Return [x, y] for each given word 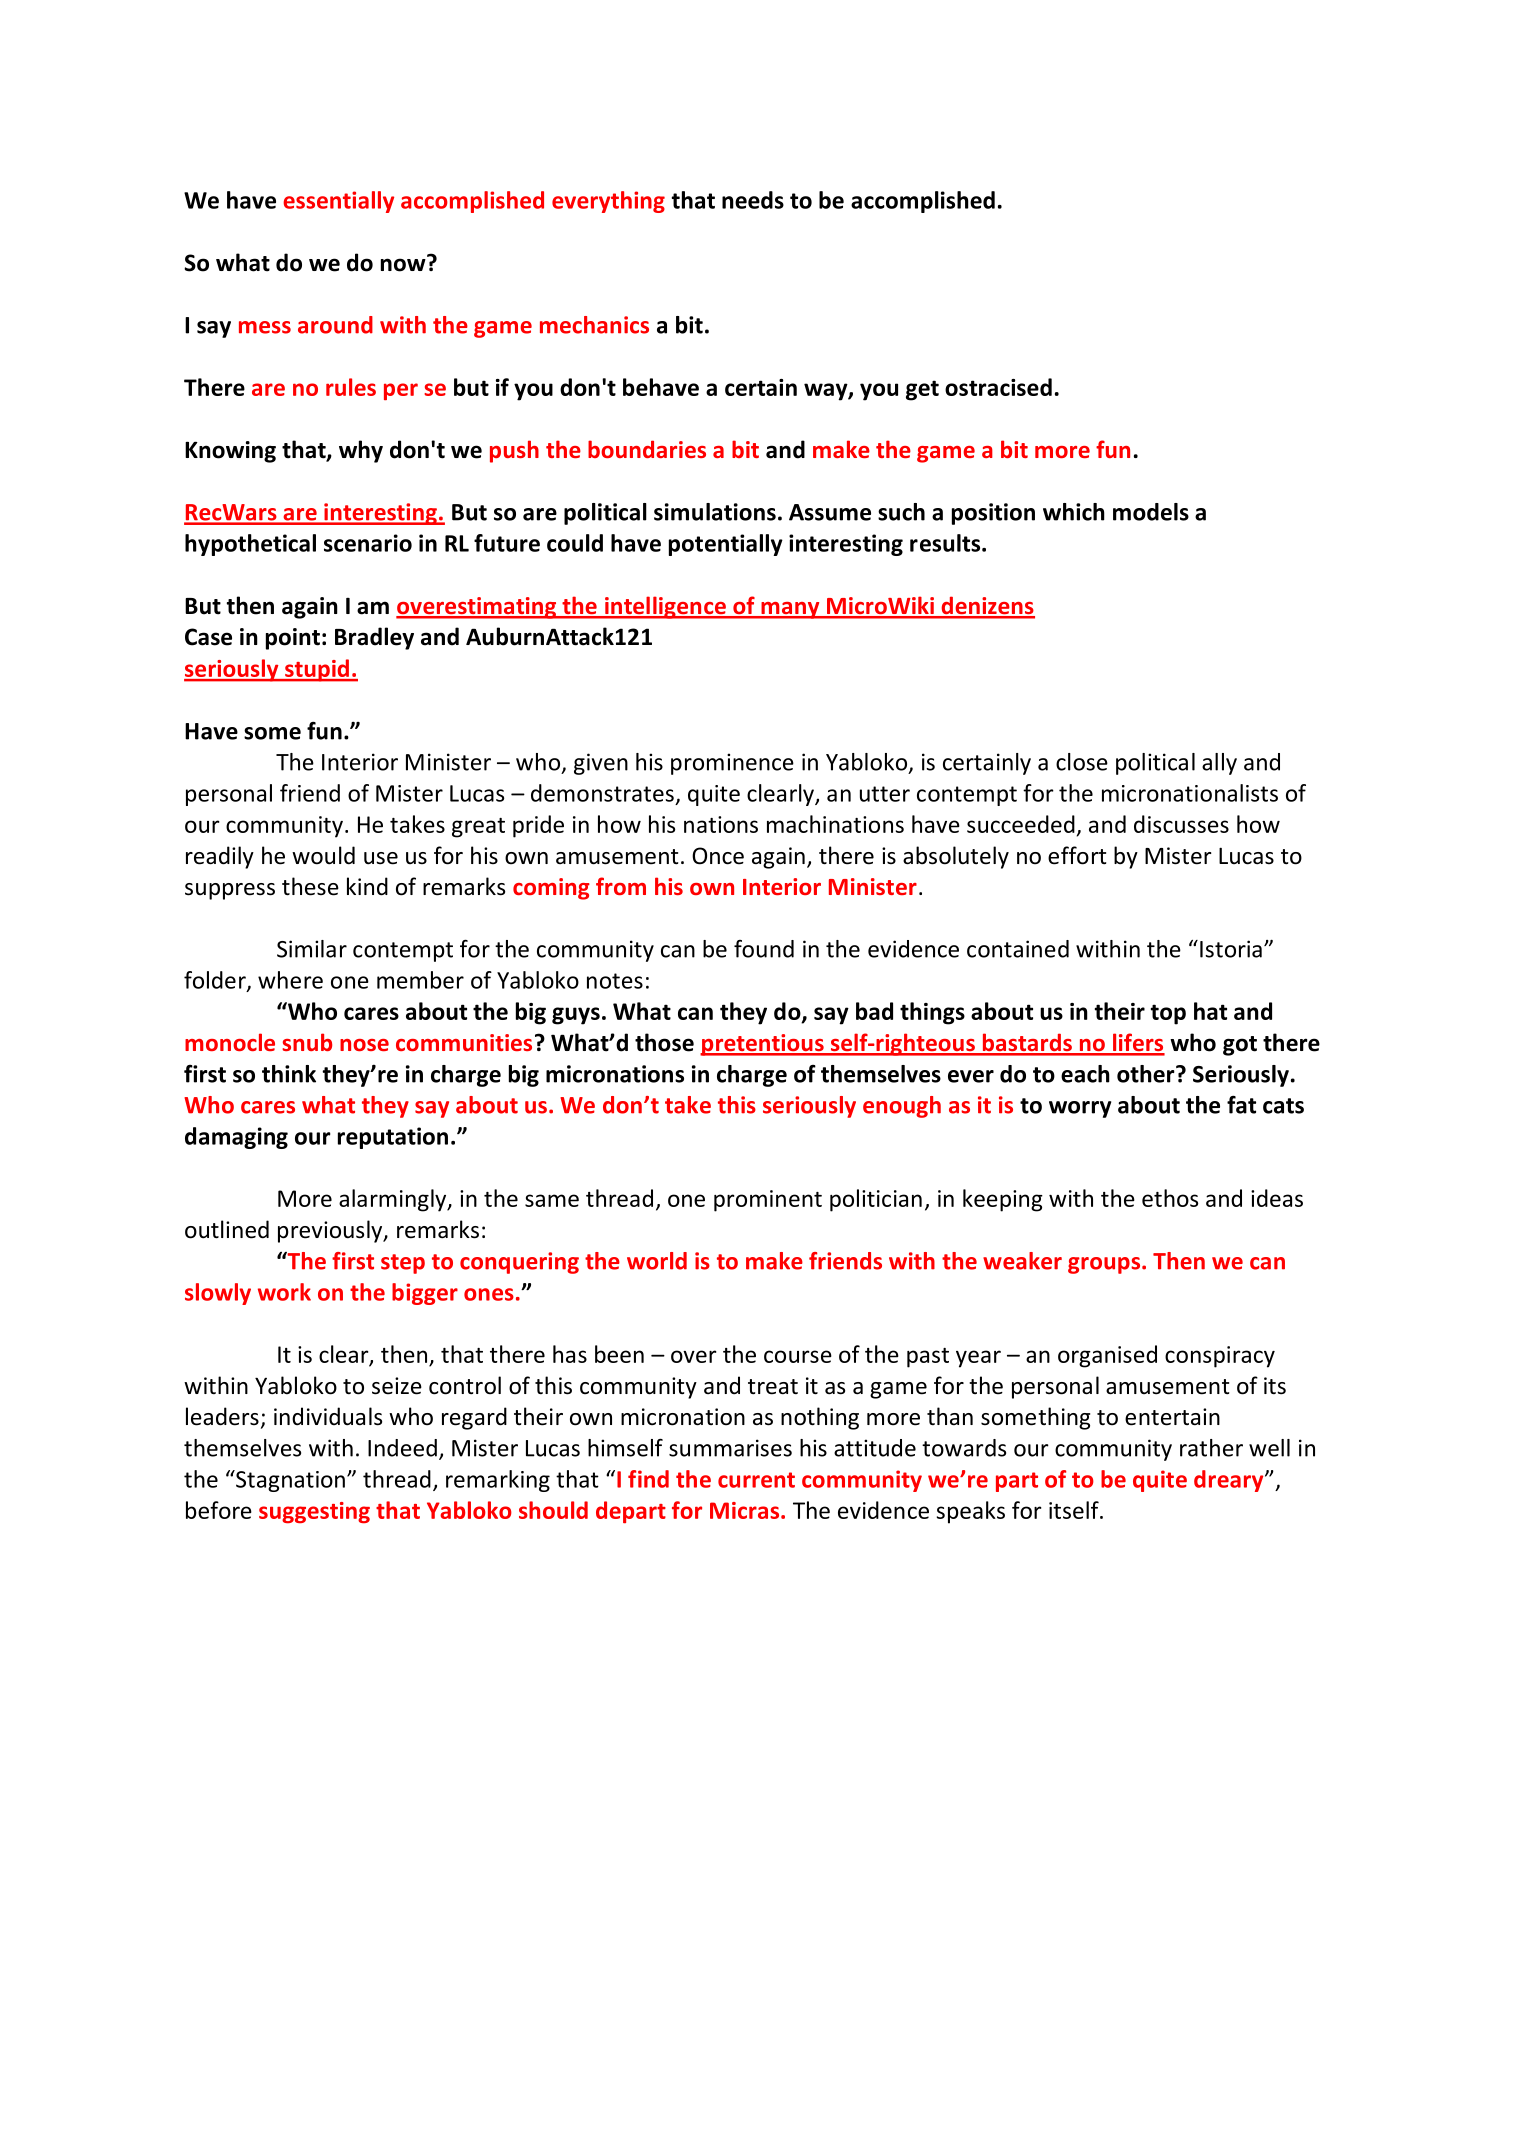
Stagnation [289, 1481]
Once [718, 856]
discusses [1181, 824]
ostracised [998, 387]
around [335, 325]
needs [753, 200]
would [323, 855]
